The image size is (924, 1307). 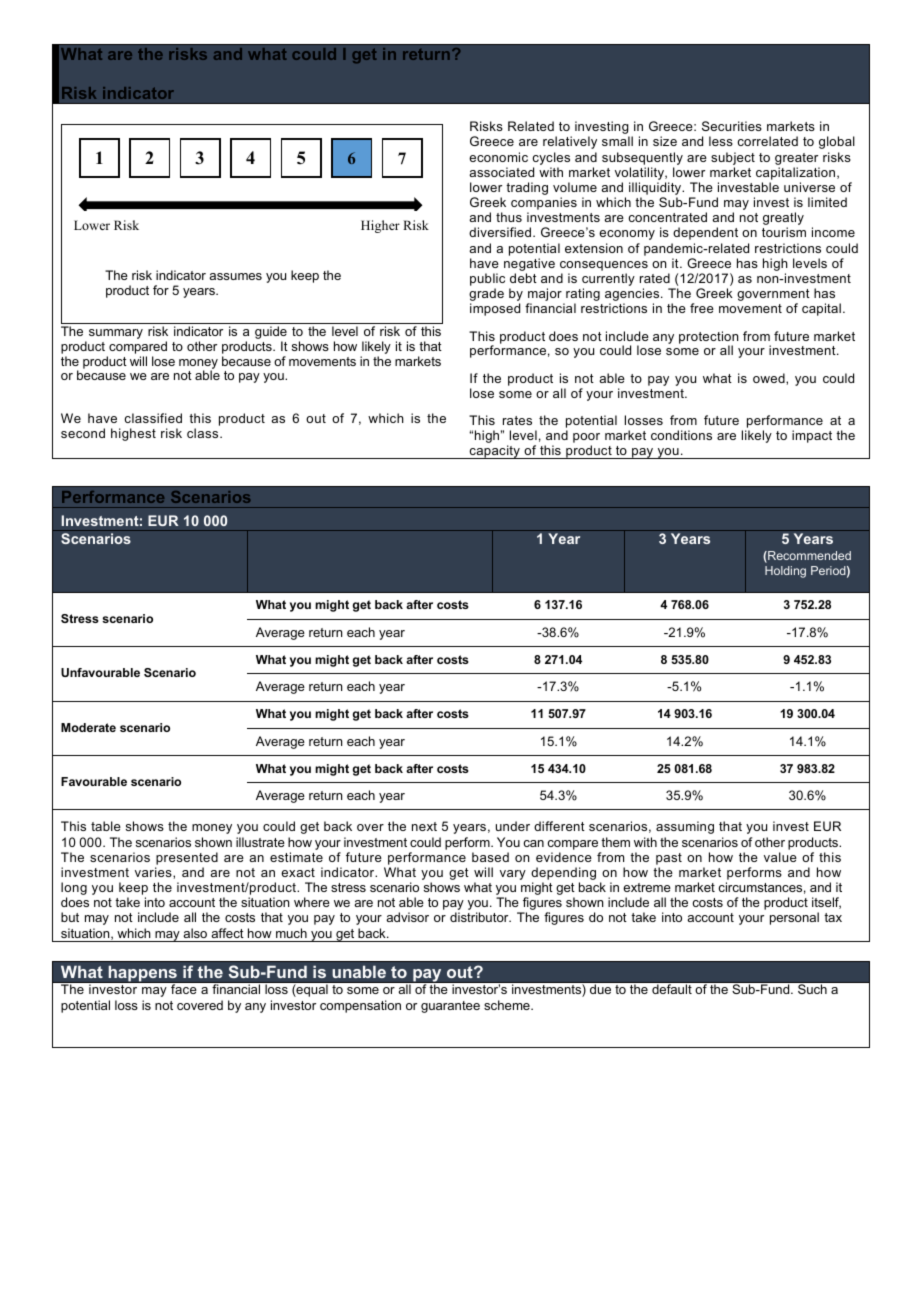 I want to click on next, so click(x=424, y=826).
